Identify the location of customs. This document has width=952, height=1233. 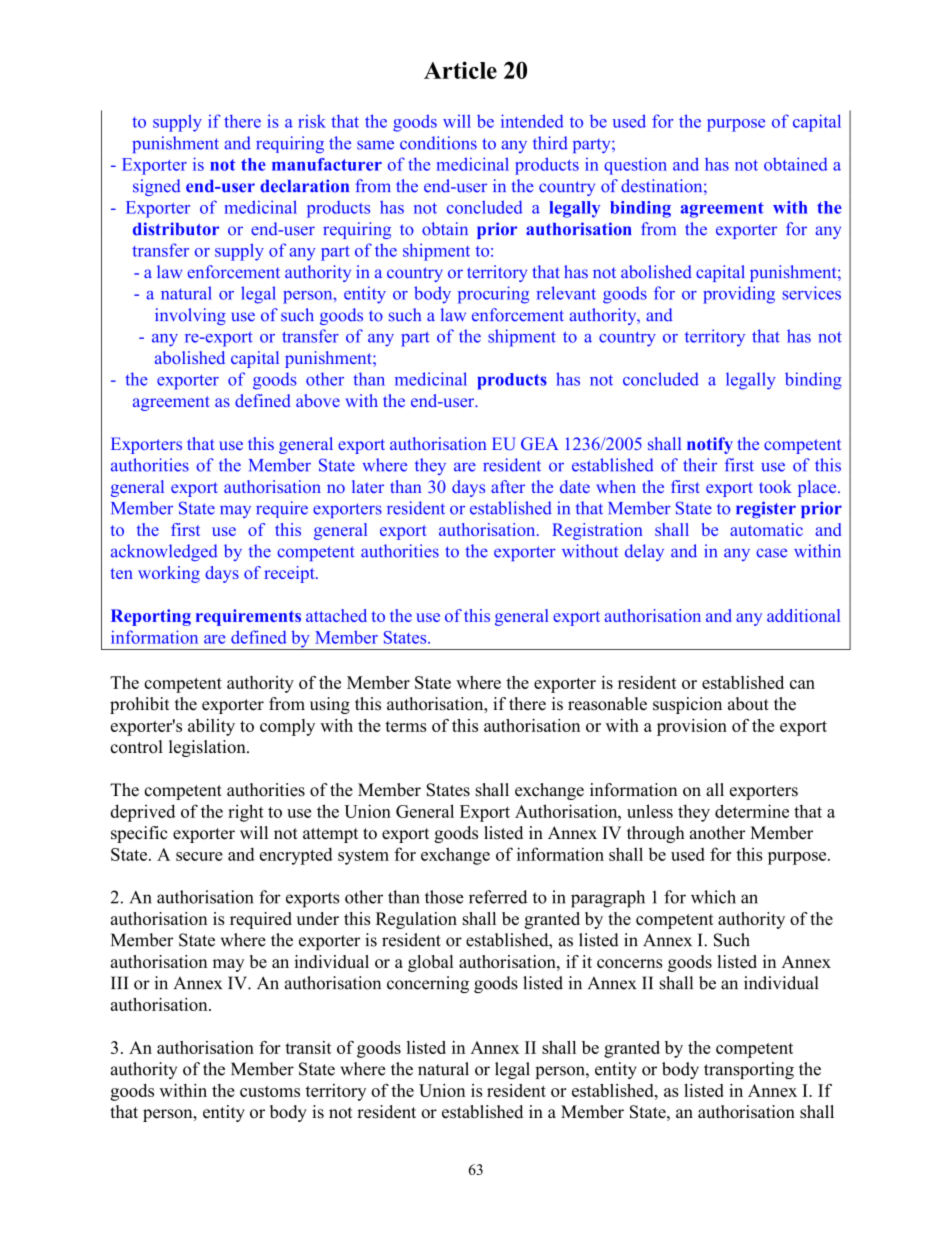
(270, 1091).
